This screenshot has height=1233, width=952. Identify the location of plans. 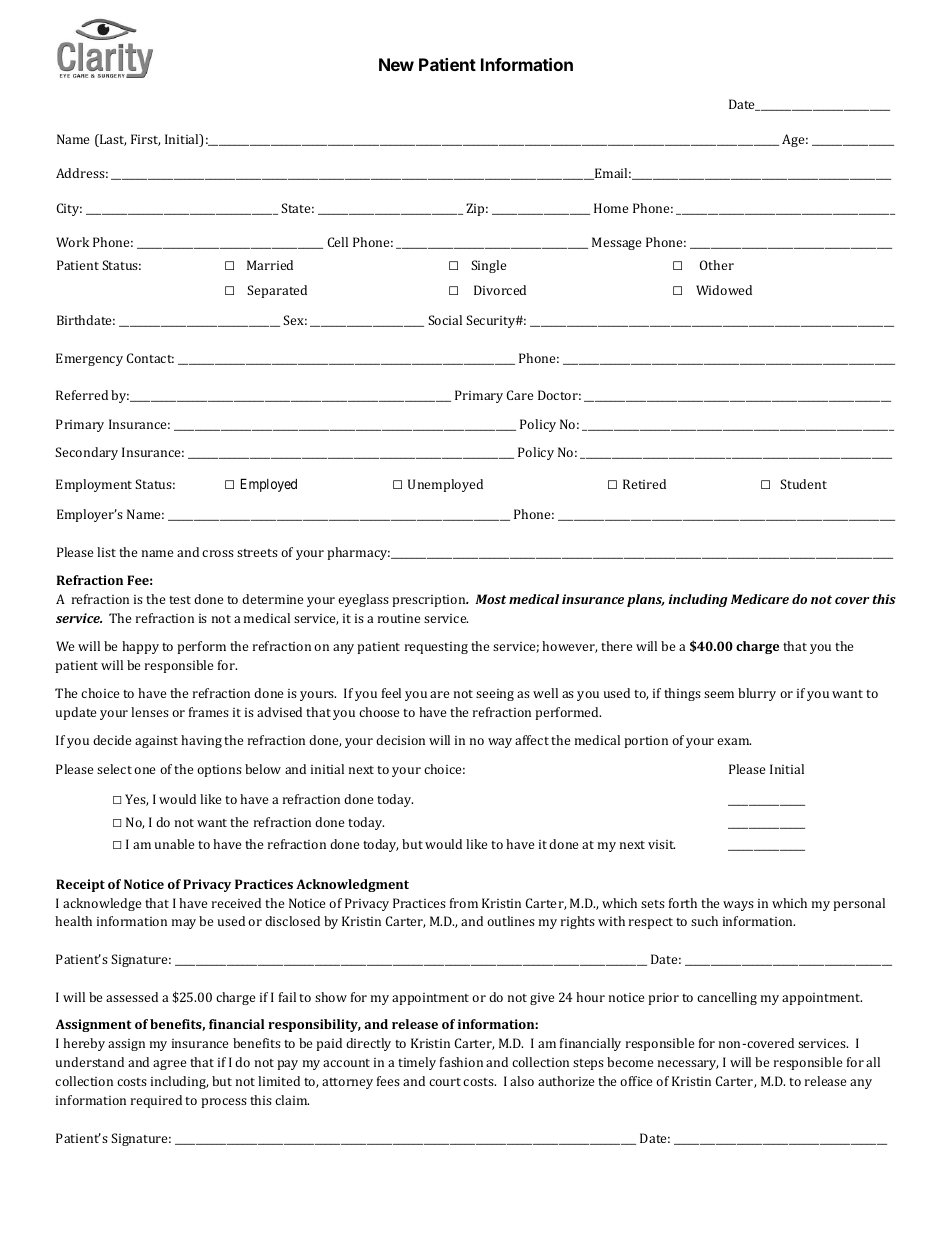
(646, 600).
